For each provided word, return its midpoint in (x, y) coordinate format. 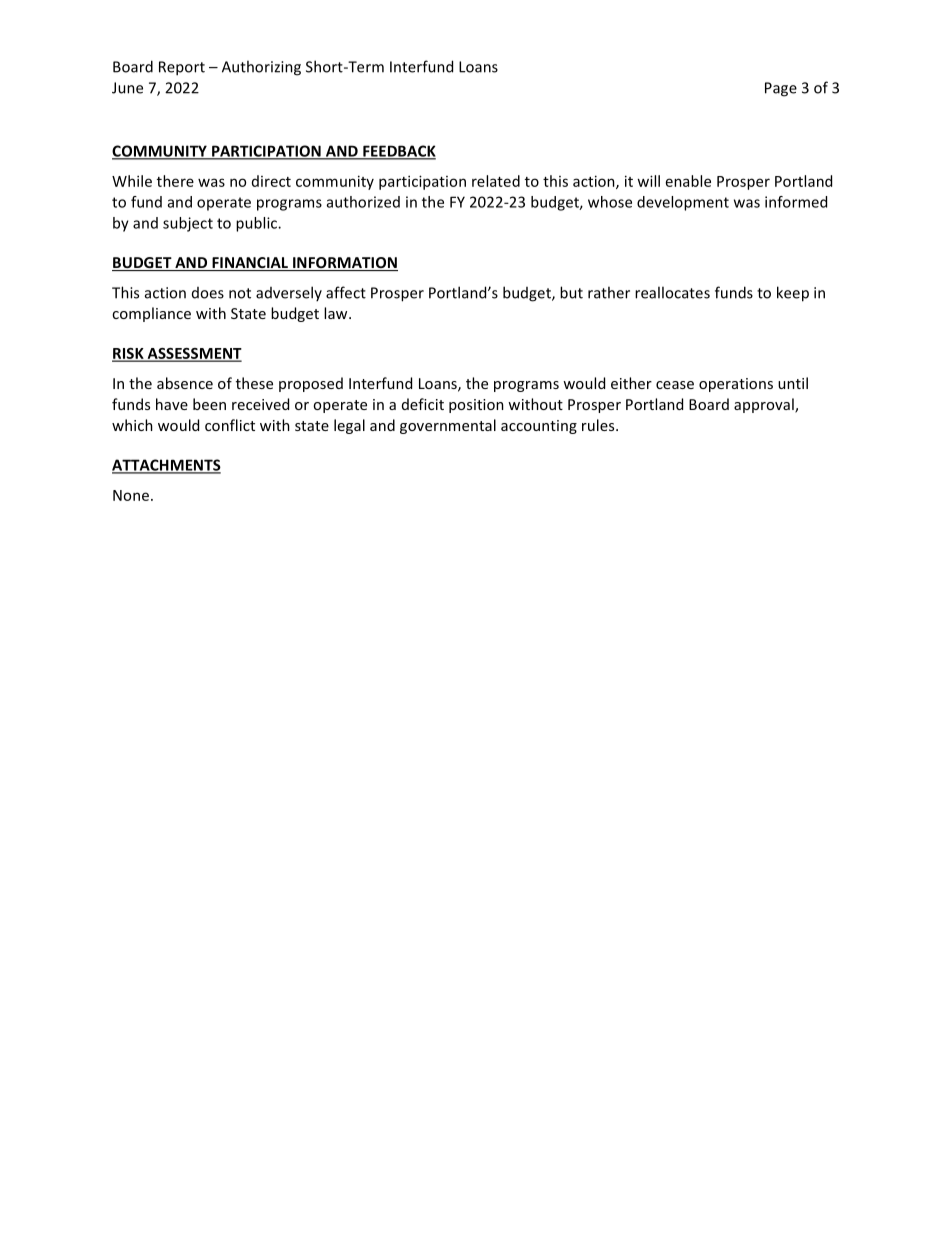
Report (182, 68)
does (208, 293)
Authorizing (261, 68)
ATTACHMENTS (166, 466)
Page (781, 89)
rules (599, 425)
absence (185, 383)
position (476, 406)
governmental (448, 426)
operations (736, 385)
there (175, 181)
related (496, 181)
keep (793, 294)
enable (688, 181)
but (571, 292)
